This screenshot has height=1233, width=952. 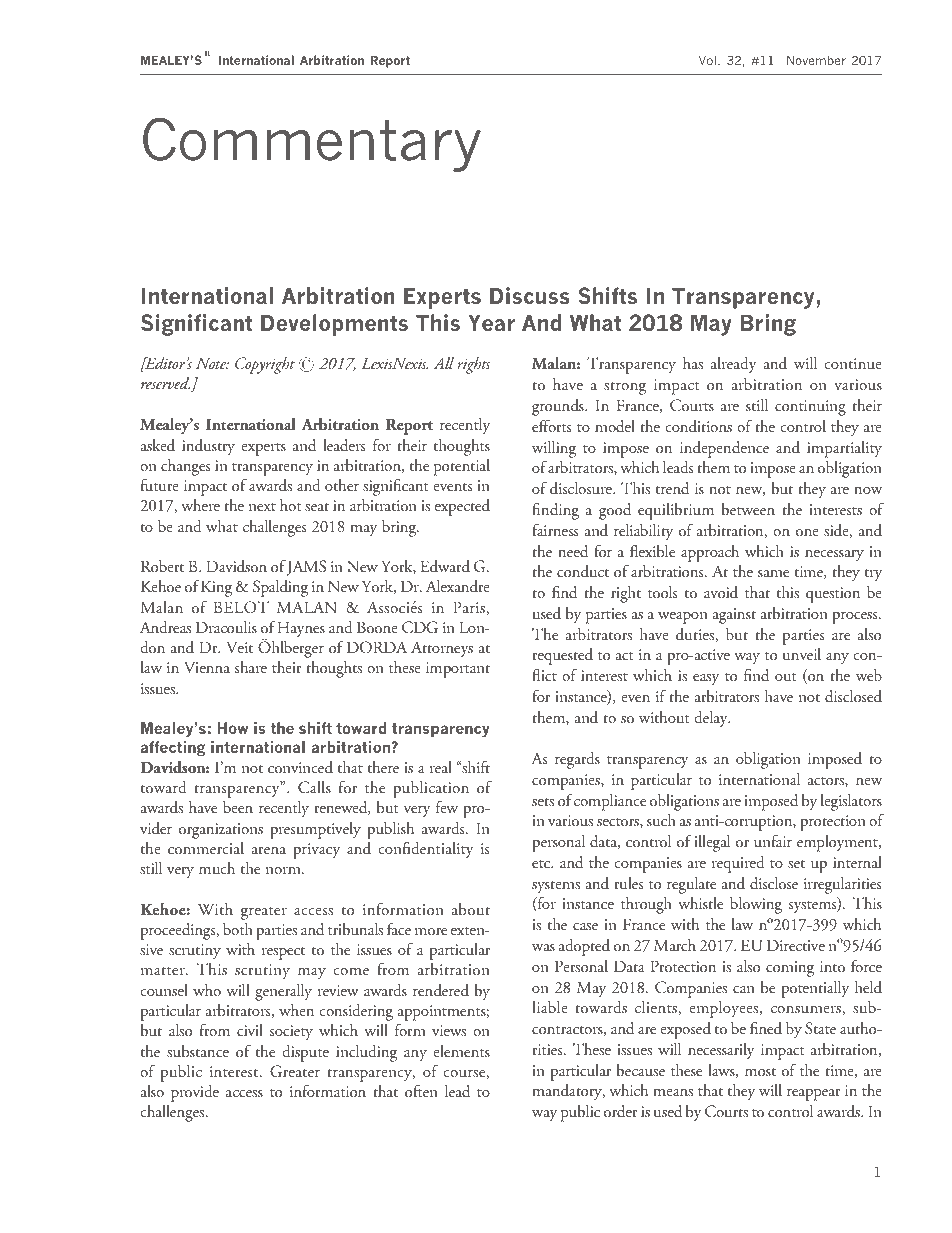 What do you see at coordinates (195, 1093) in the screenshot?
I see `provide` at bounding box center [195, 1093].
